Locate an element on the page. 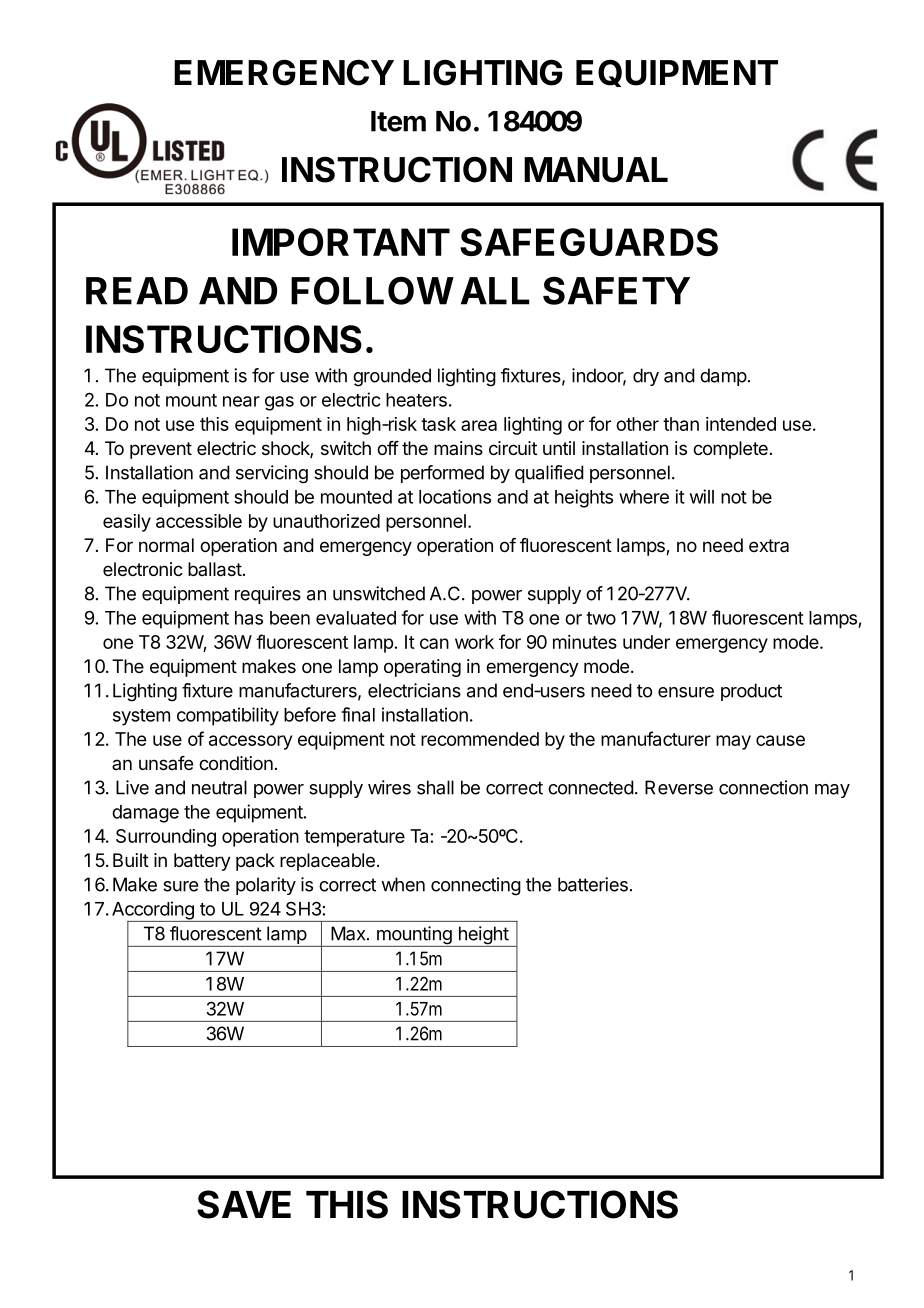 The width and height of the image is (924, 1308). Item is located at coordinates (398, 121).
